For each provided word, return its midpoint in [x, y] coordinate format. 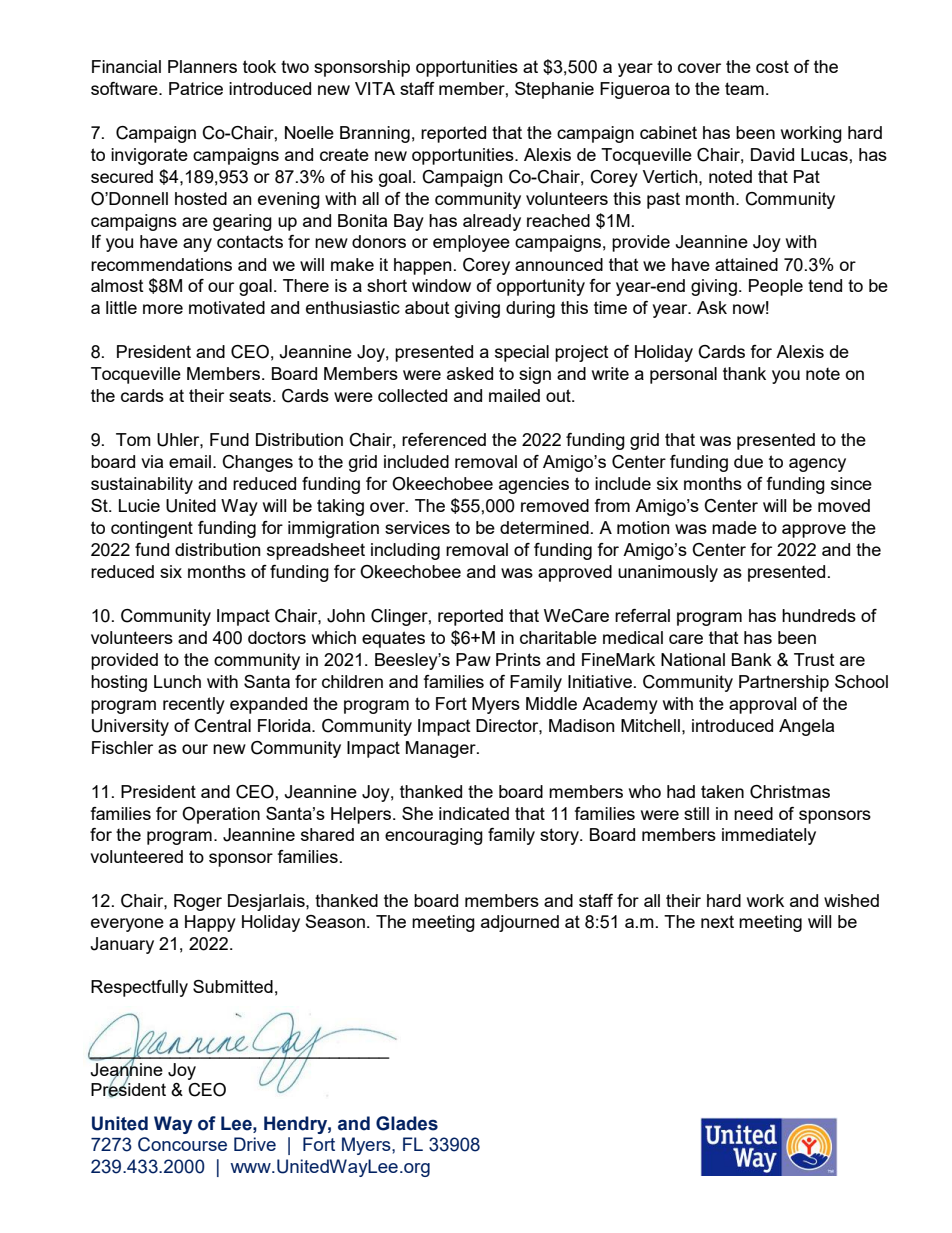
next [717, 921]
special [522, 353]
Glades [407, 1123]
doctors [277, 637]
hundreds [819, 615]
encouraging [434, 836]
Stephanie [554, 90]
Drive [255, 1144]
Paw [473, 659]
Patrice [196, 88]
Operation [221, 815]
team [744, 88]
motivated [227, 307]
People [776, 287]
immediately [769, 836]
